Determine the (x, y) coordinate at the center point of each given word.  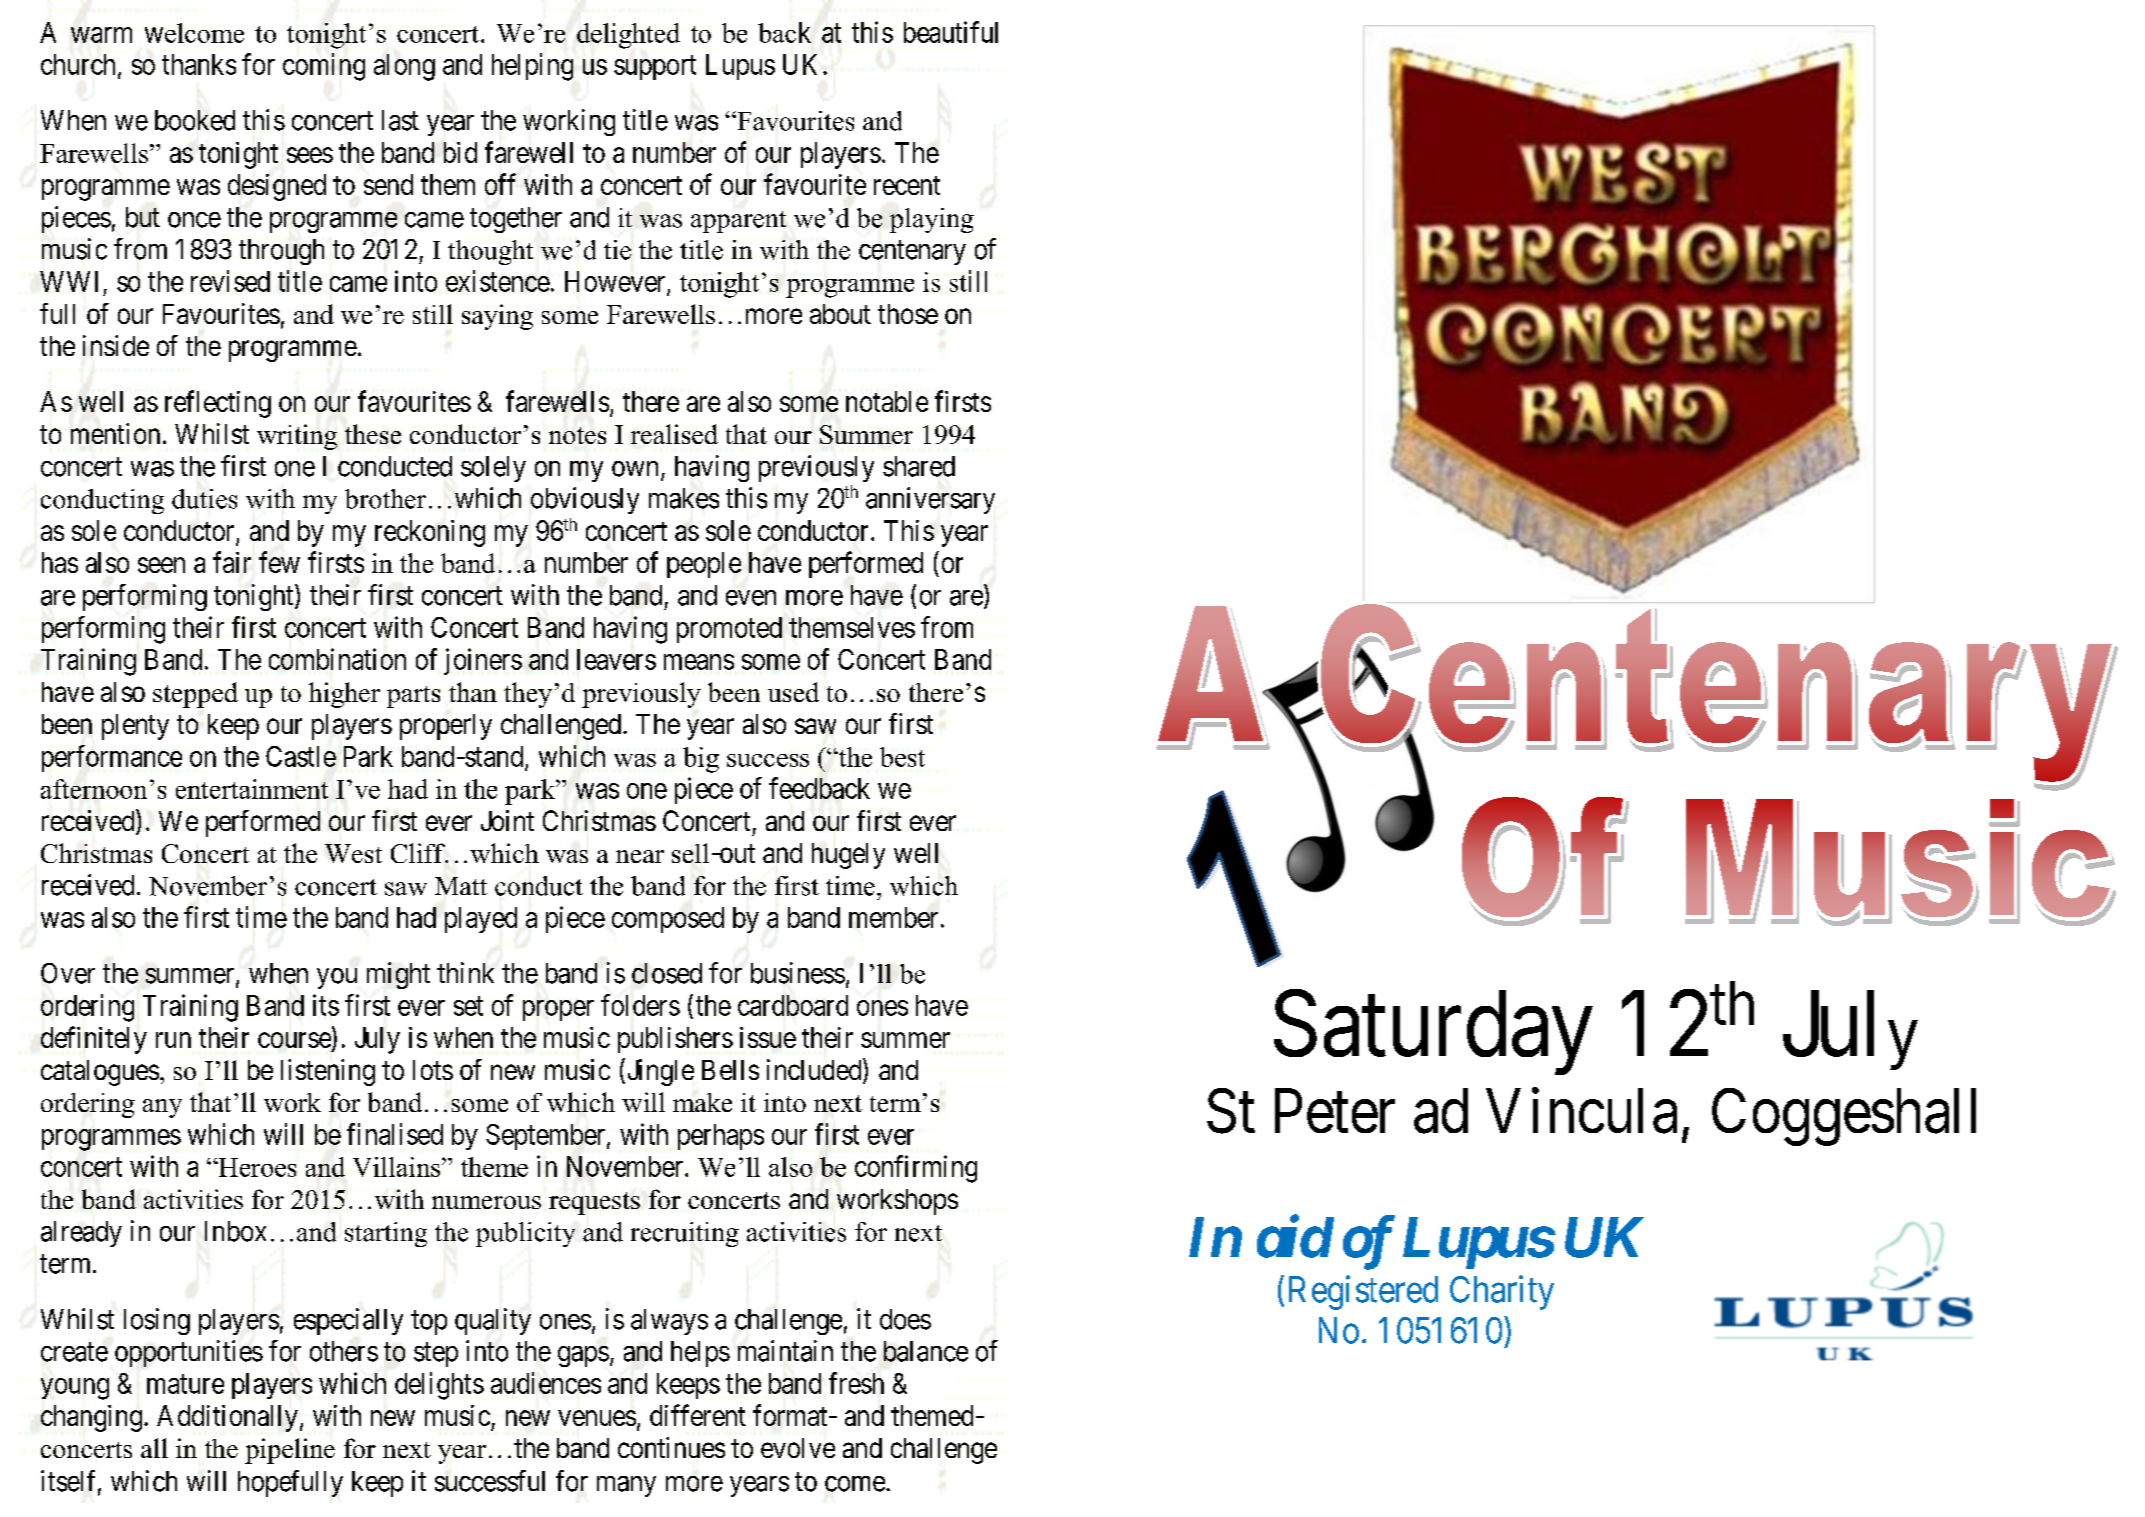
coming (324, 67)
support (655, 68)
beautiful (951, 32)
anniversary (930, 500)
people (704, 565)
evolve (798, 1448)
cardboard (793, 1005)
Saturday (1433, 1033)
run (173, 1040)
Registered (1363, 1292)
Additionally (227, 1418)
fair (232, 562)
